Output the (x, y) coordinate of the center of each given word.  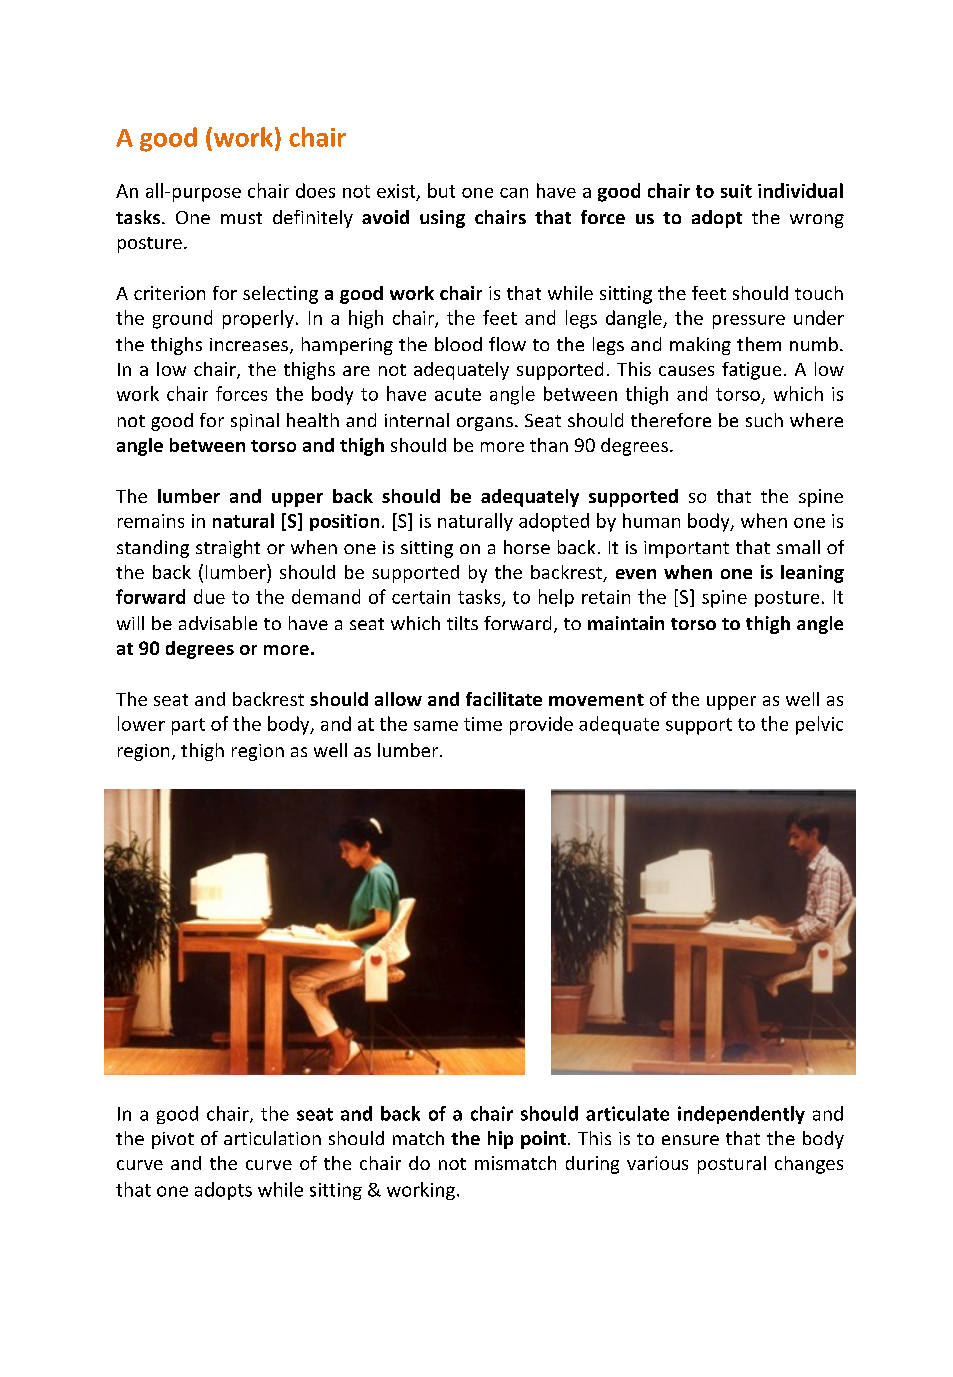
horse (527, 547)
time (483, 724)
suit (736, 191)
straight (228, 549)
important (686, 549)
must (241, 218)
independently (741, 1115)
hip (500, 1140)
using (442, 219)
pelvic (819, 725)
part (188, 726)
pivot (173, 1140)
